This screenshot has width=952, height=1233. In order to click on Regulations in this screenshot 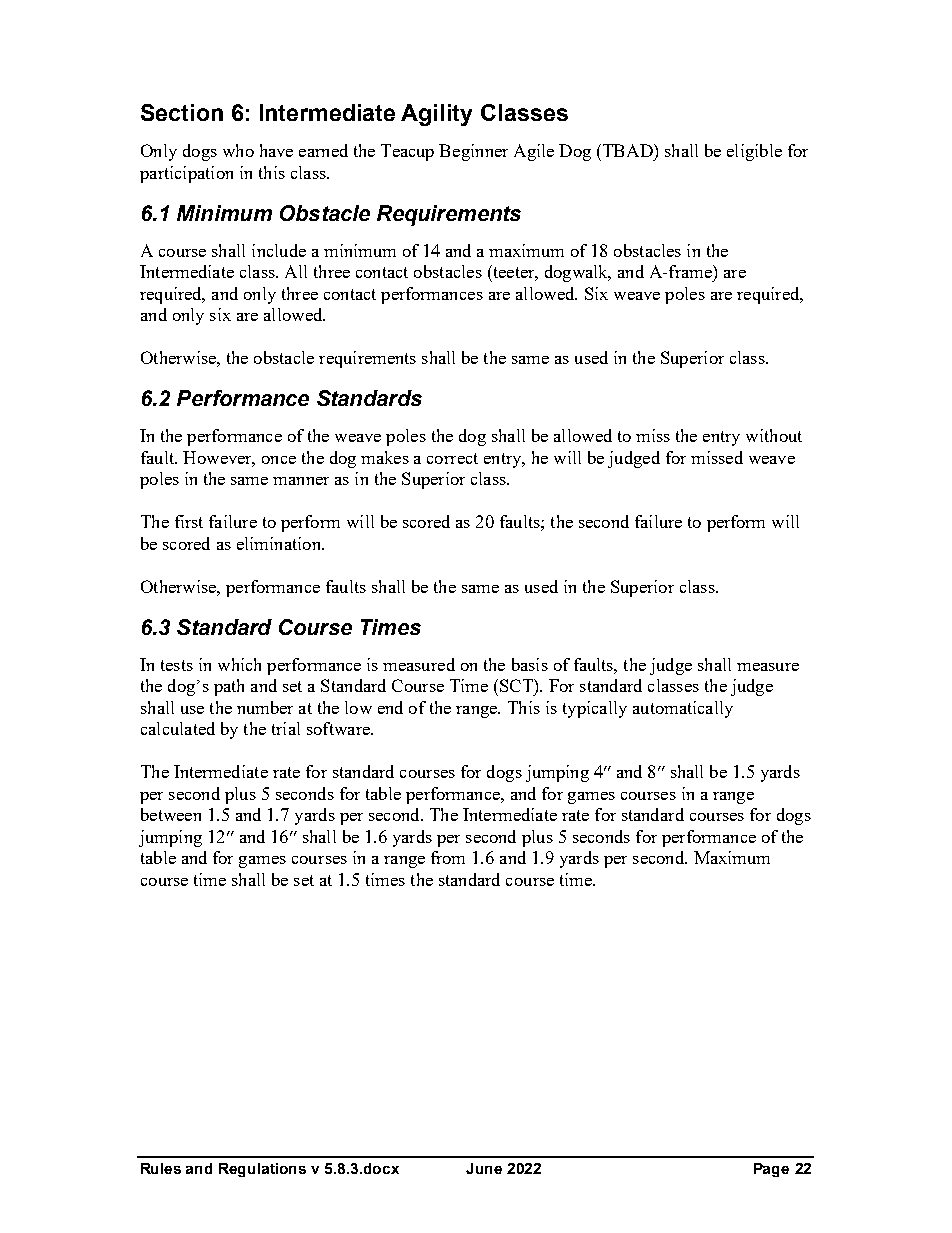, I will do `click(262, 1170)`.
